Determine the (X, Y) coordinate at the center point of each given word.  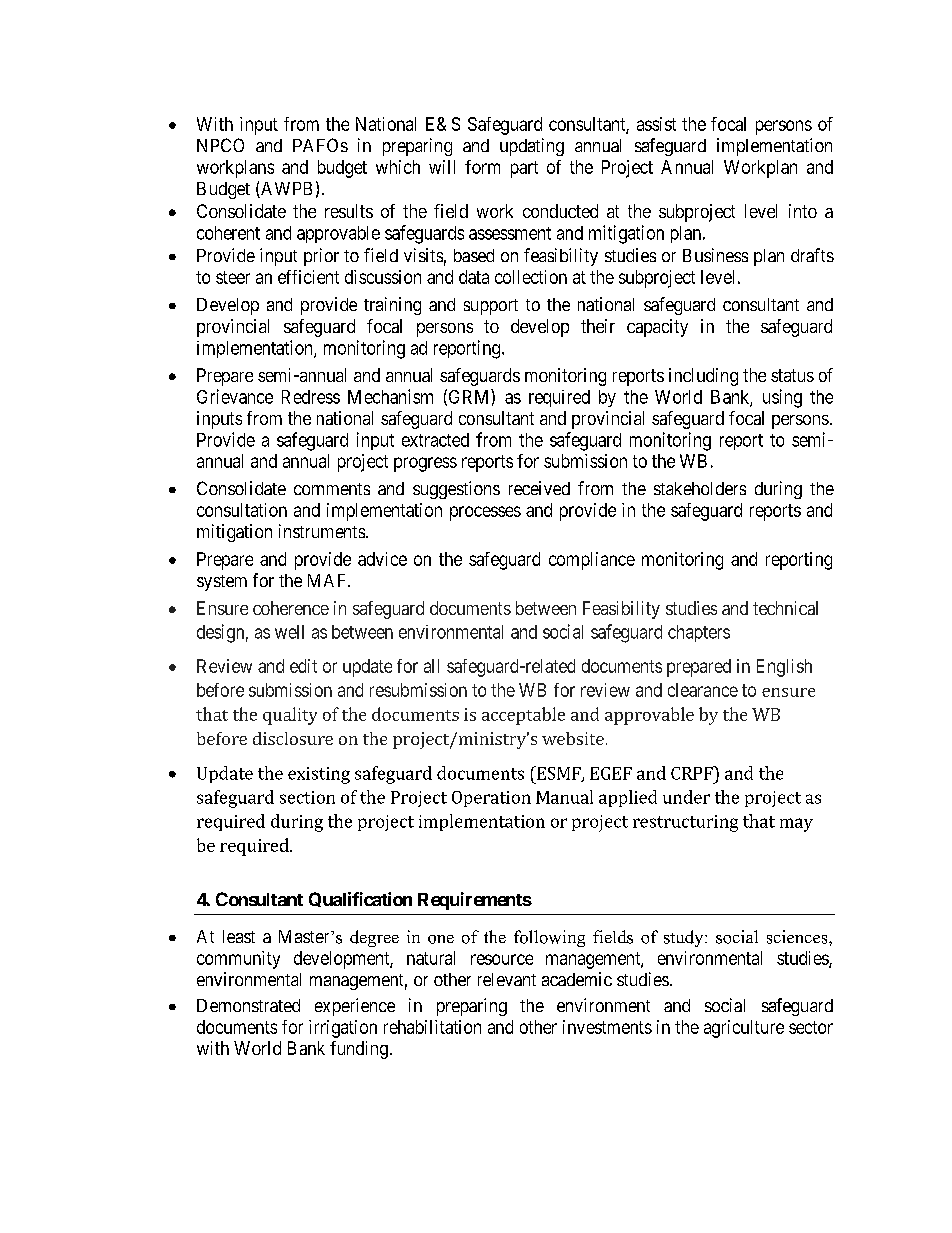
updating (532, 147)
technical (785, 608)
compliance (592, 561)
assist (656, 124)
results (349, 211)
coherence (291, 608)
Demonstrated (248, 1005)
